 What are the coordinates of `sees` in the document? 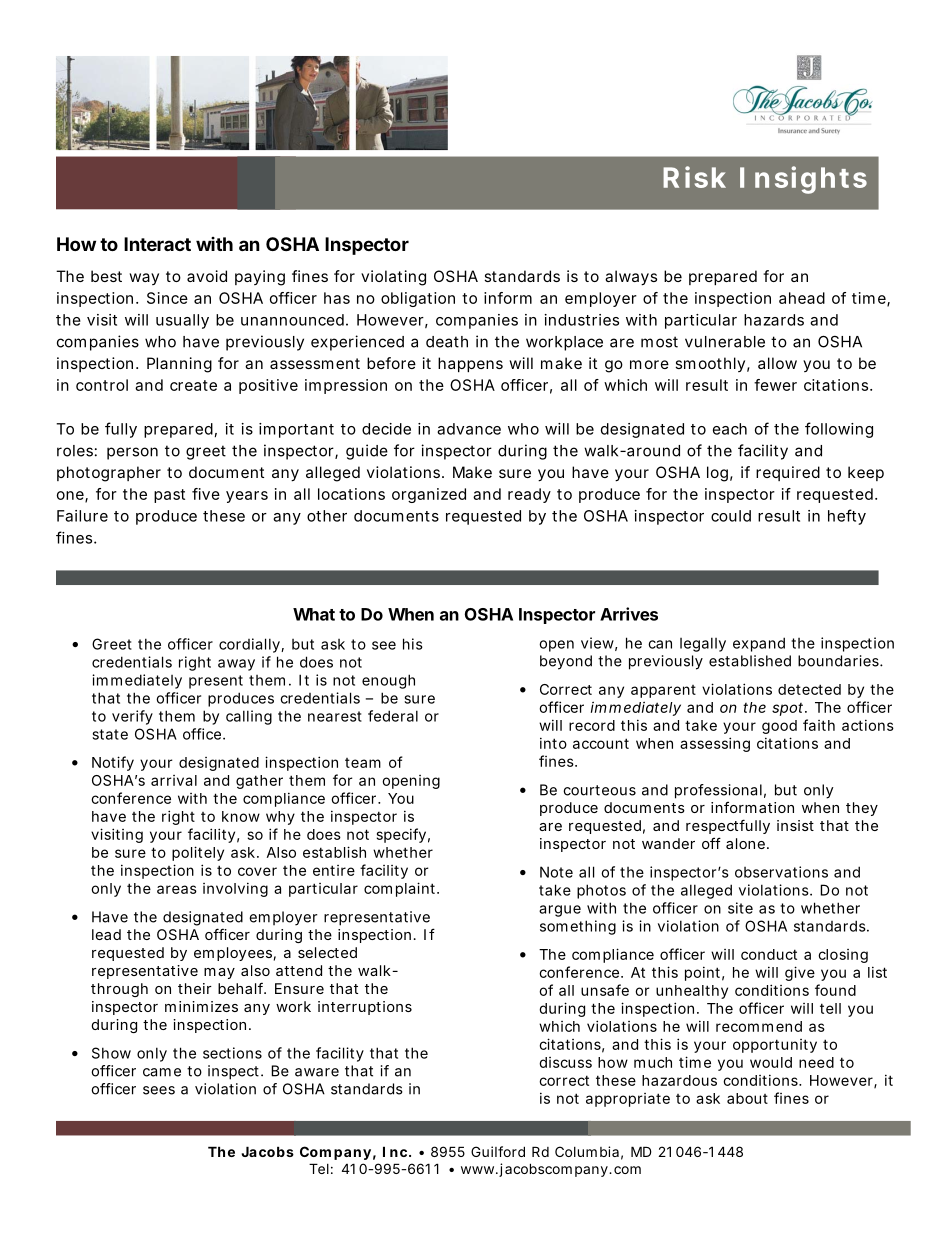 It's located at (159, 1090).
